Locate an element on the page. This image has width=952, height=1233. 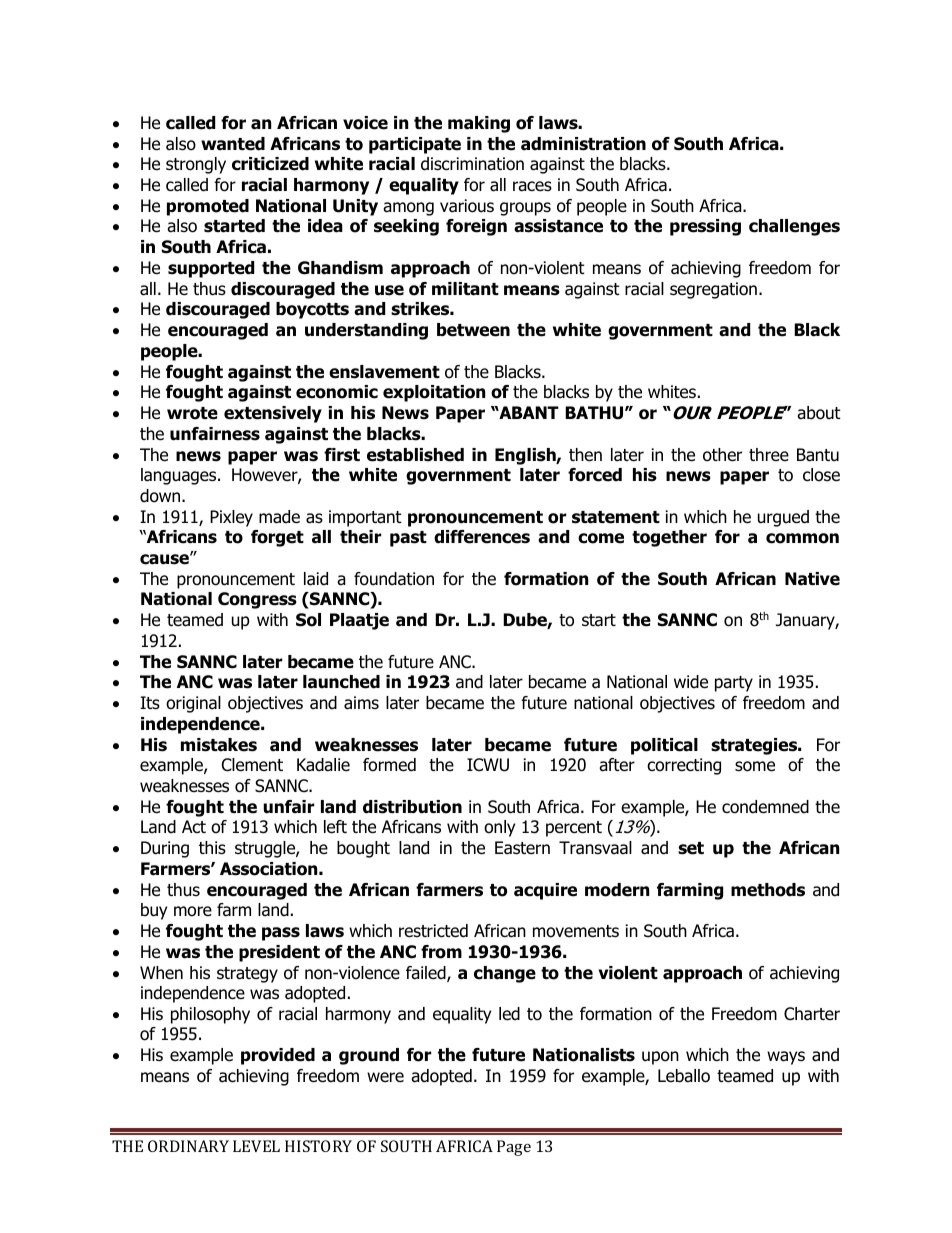
restricted is located at coordinates (433, 931).
